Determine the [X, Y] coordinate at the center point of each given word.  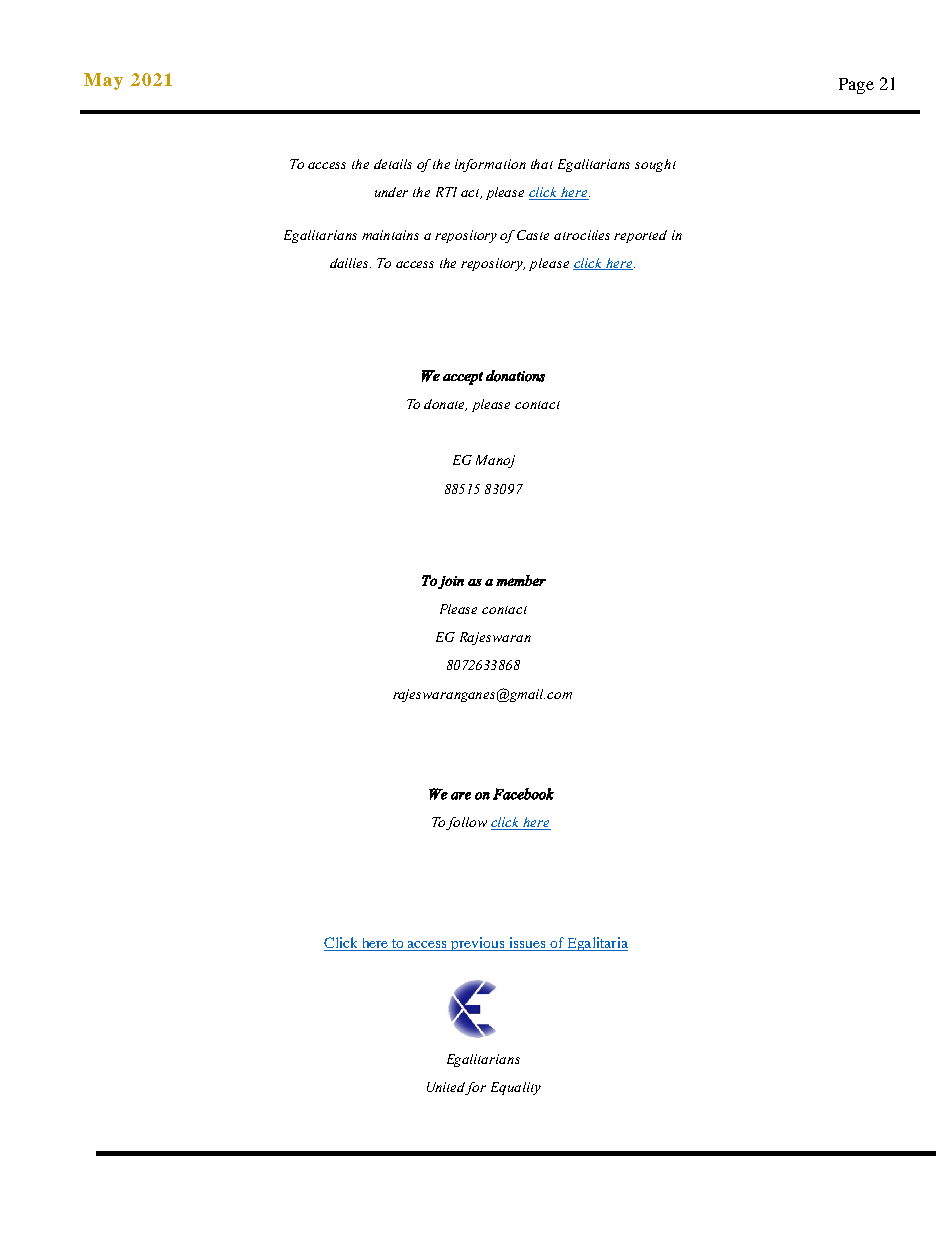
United [447, 1088]
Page [856, 86]
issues [528, 944]
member [521, 580]
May [103, 81]
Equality [516, 1088]
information [490, 165]
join [451, 582]
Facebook [523, 794]
